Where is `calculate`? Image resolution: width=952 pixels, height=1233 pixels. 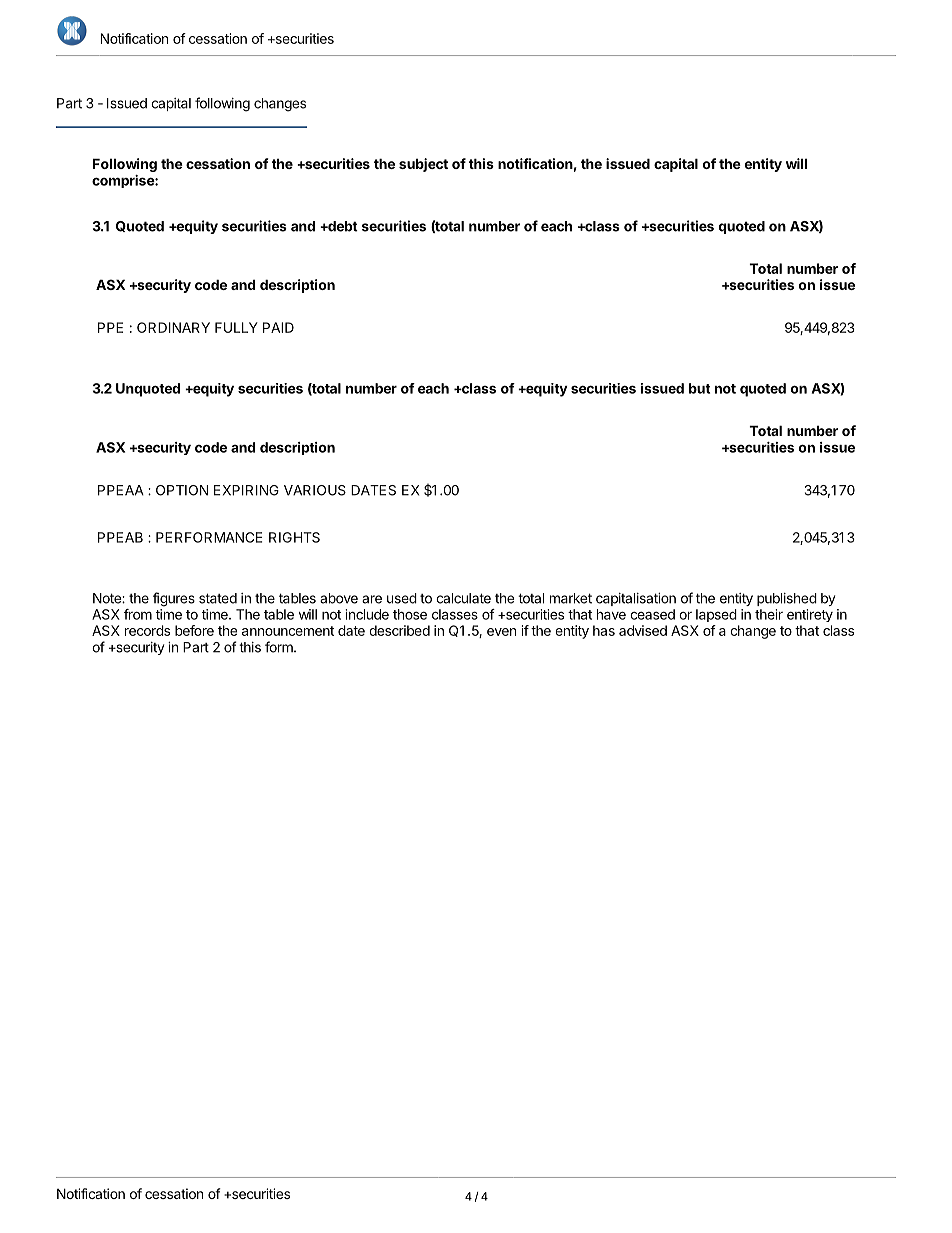
calculate is located at coordinates (463, 598).
